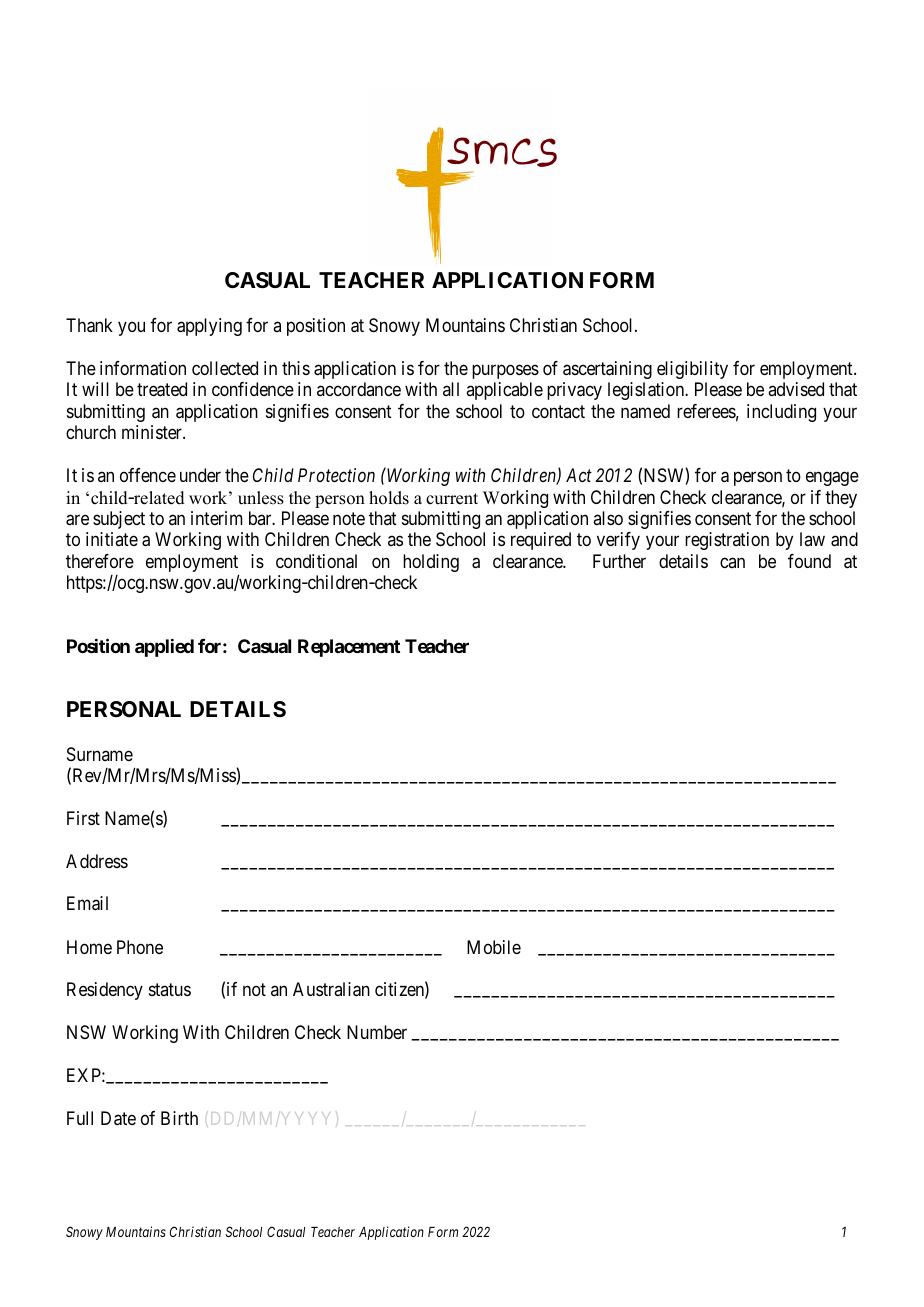 This document has width=924, height=1307. What do you see at coordinates (349, 648) in the document?
I see `Replacement` at bounding box center [349, 648].
